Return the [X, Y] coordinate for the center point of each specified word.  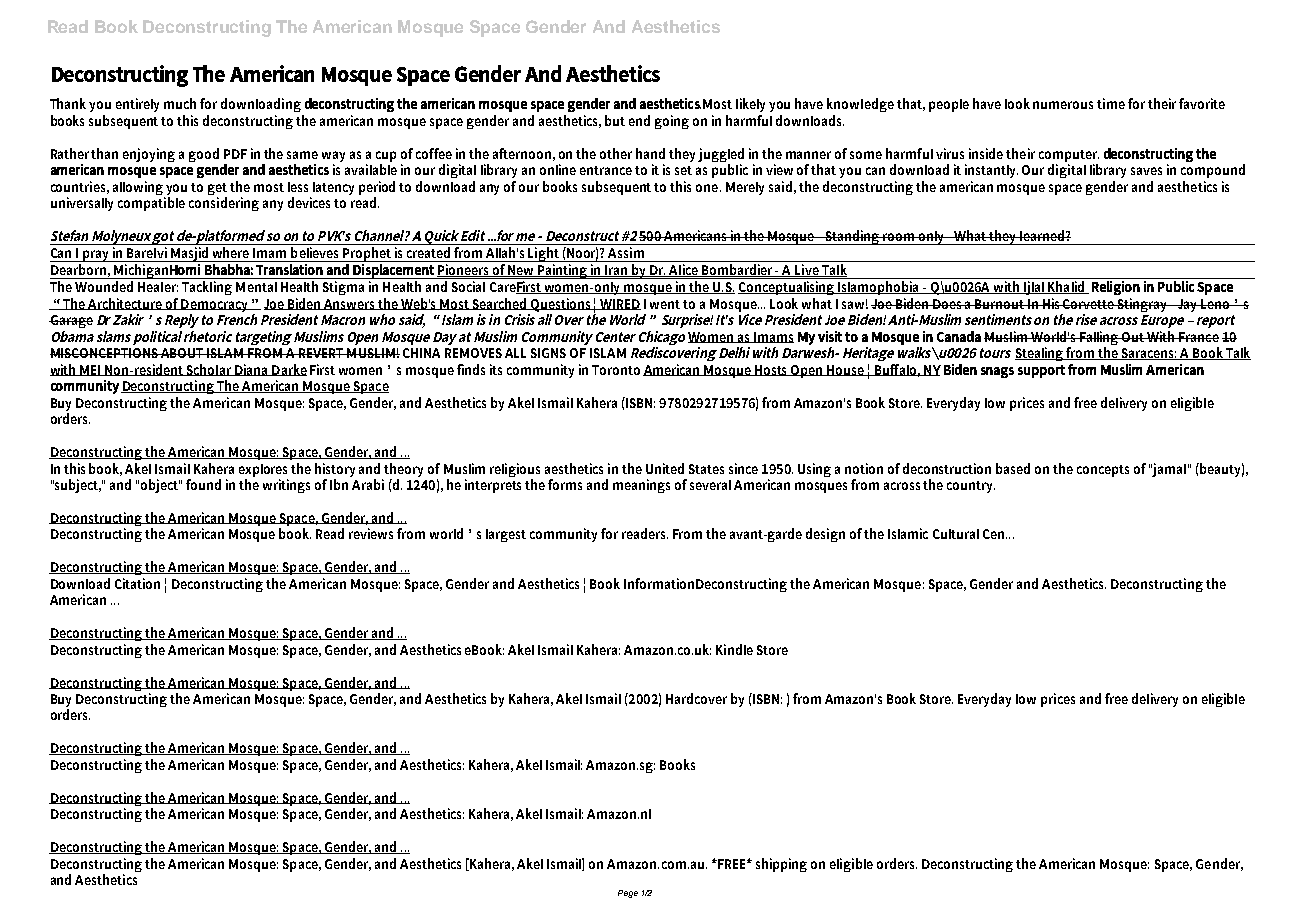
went [665, 304]
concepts [1103, 471]
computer [1069, 156]
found [203, 484]
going [672, 122]
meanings [641, 486]
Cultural [956, 534]
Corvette [1089, 304]
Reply [182, 321]
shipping [781, 865]
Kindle [734, 649]
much [180, 103]
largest [506, 535]
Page [628, 894]
